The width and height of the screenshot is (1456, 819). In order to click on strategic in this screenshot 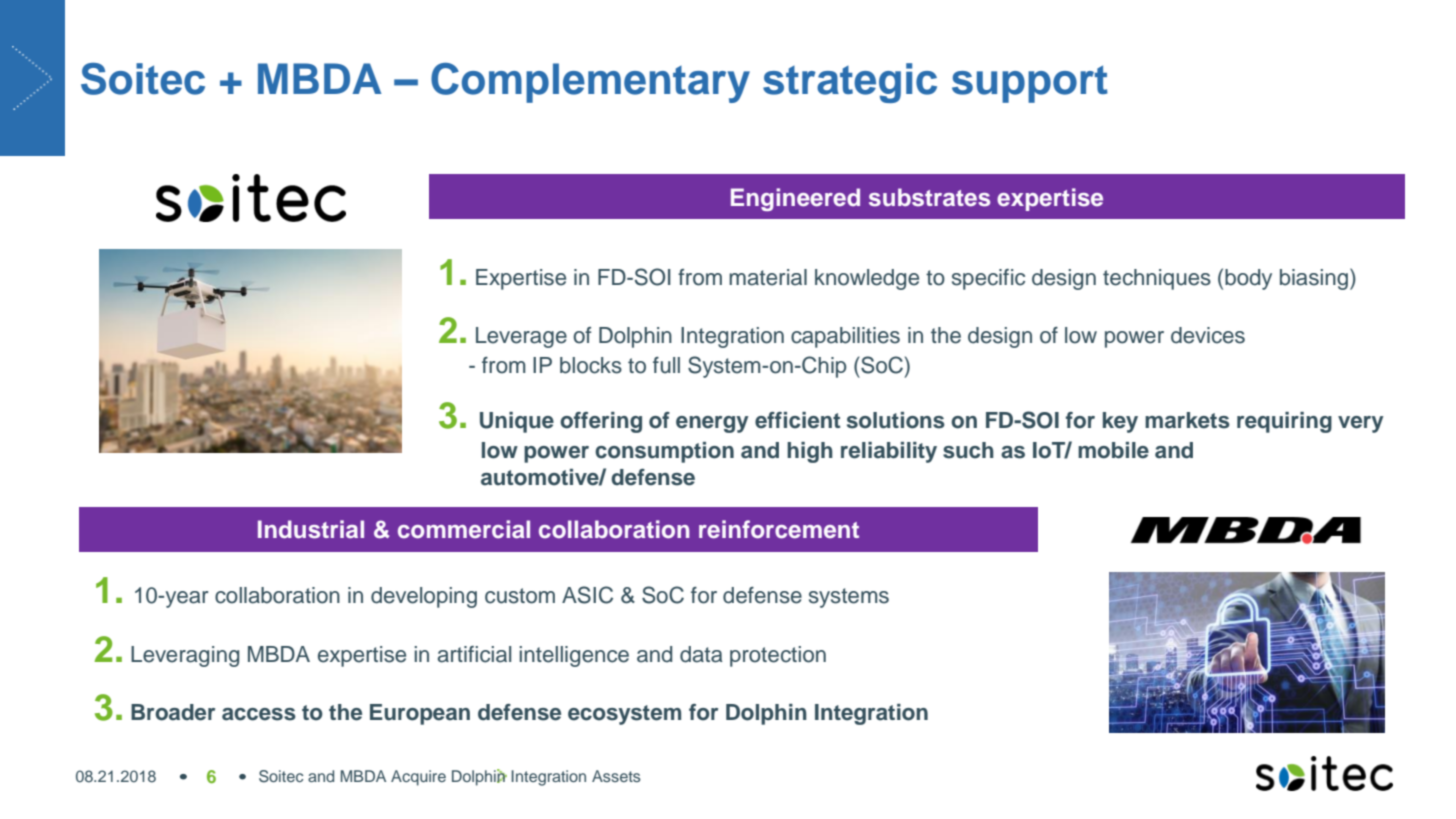, I will do `click(850, 83)`.
